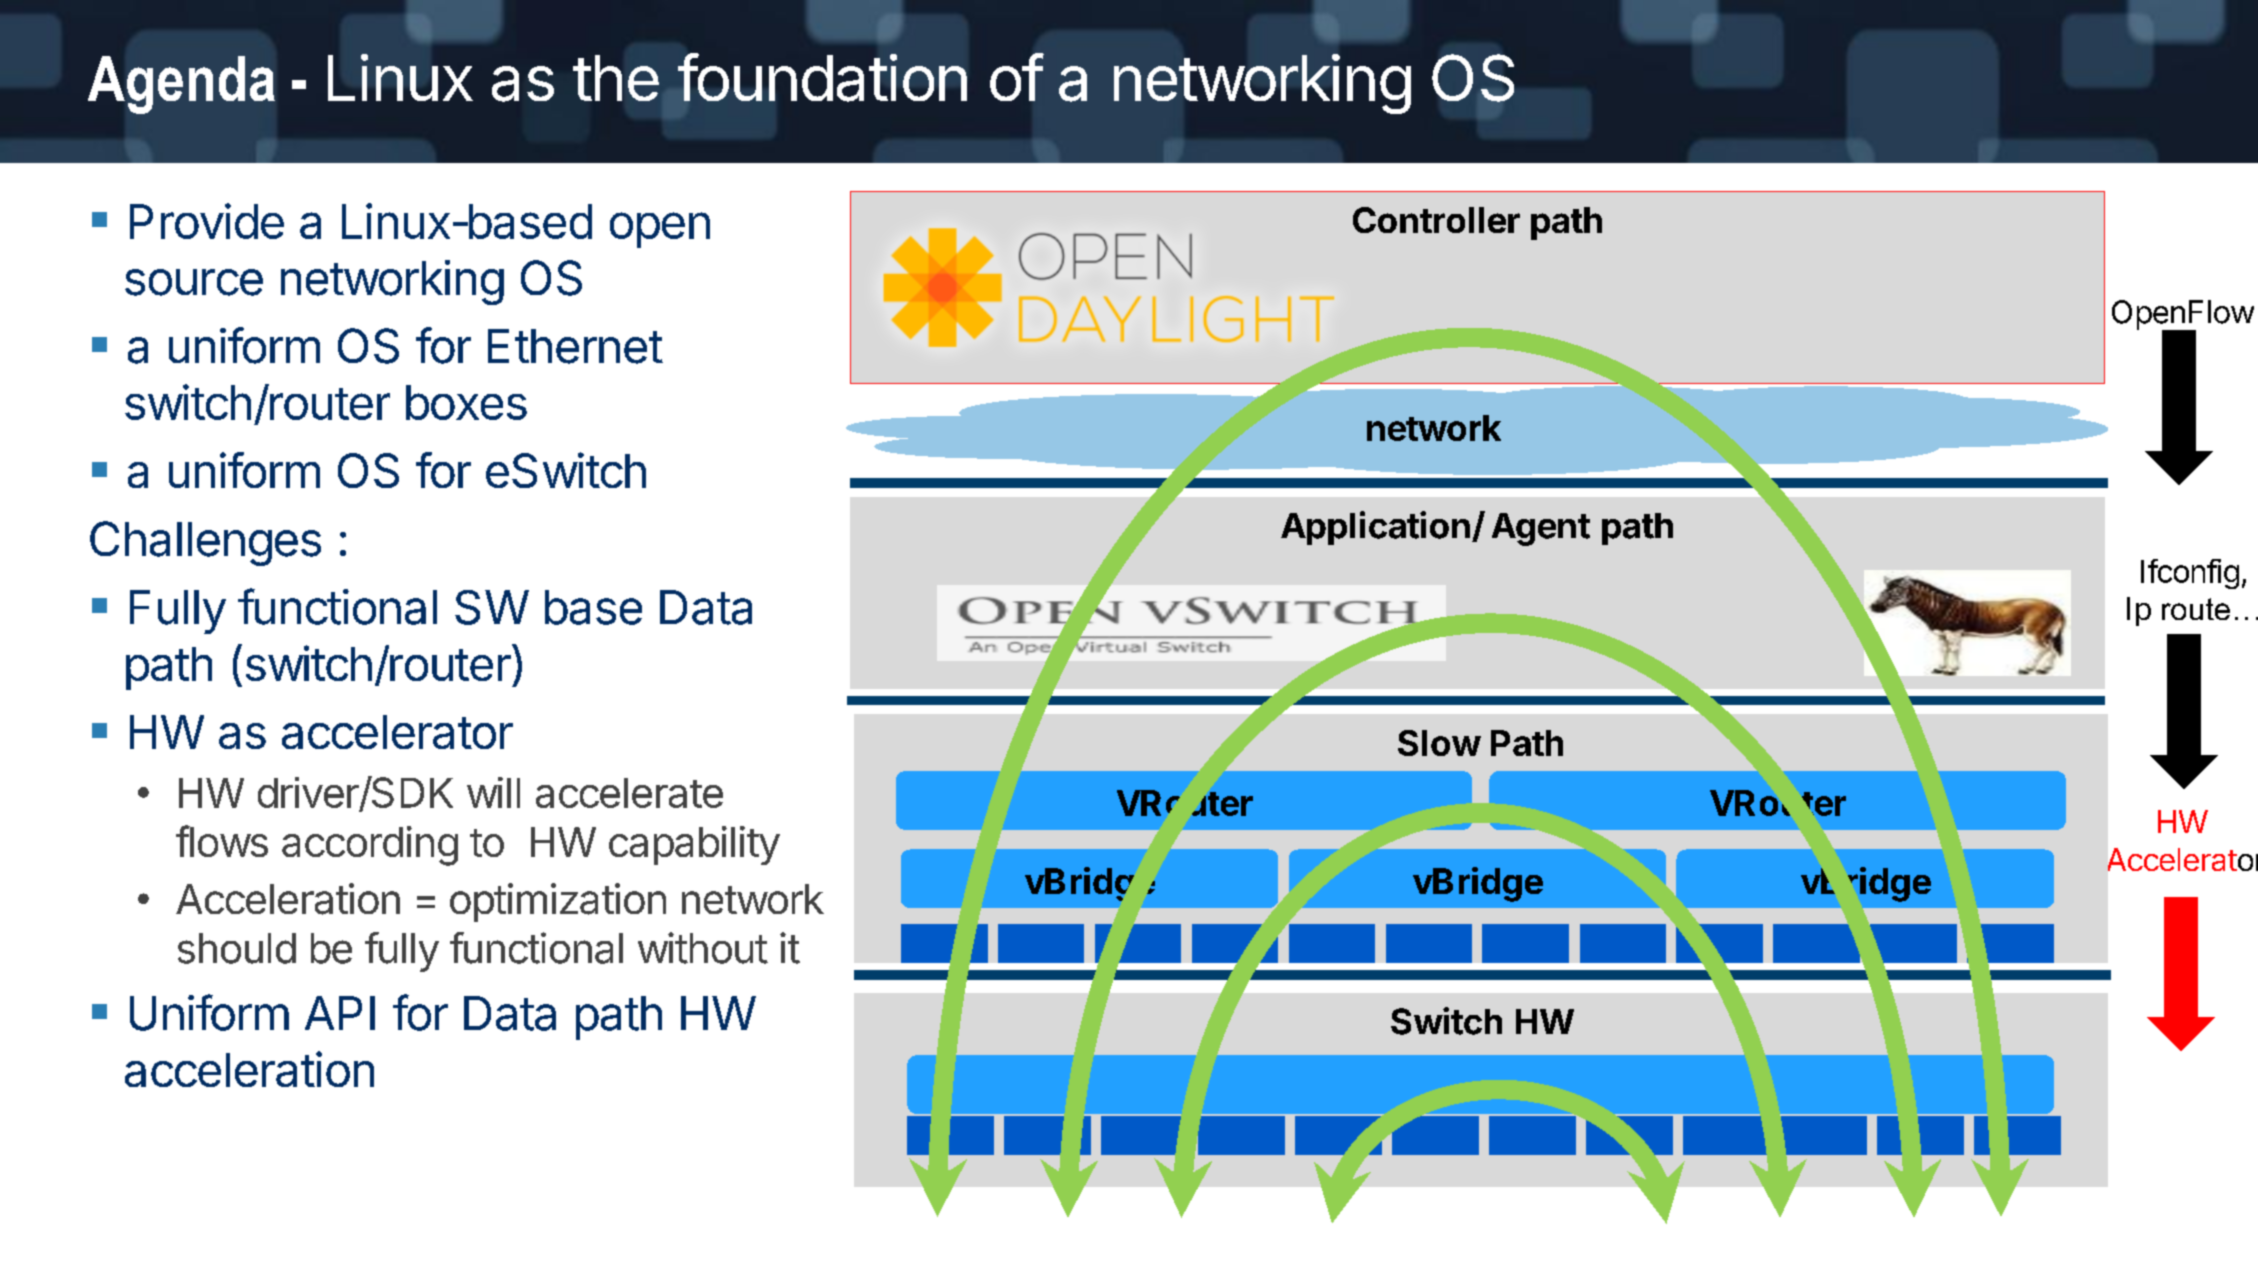  What do you see at coordinates (1436, 220) in the screenshot?
I see `Controller` at bounding box center [1436, 220].
